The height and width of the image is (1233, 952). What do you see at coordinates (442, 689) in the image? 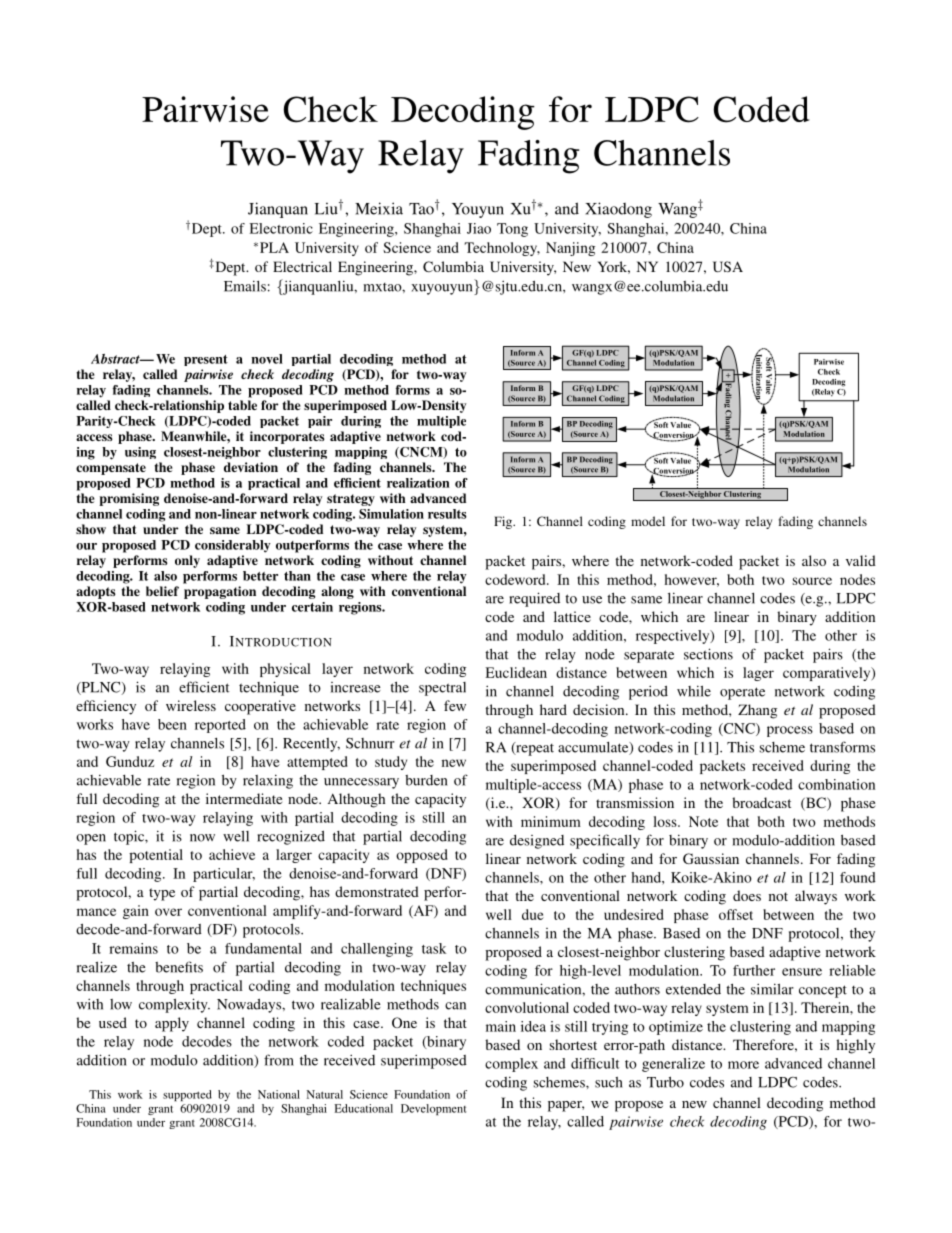
I see `spectral` at bounding box center [442, 689].
